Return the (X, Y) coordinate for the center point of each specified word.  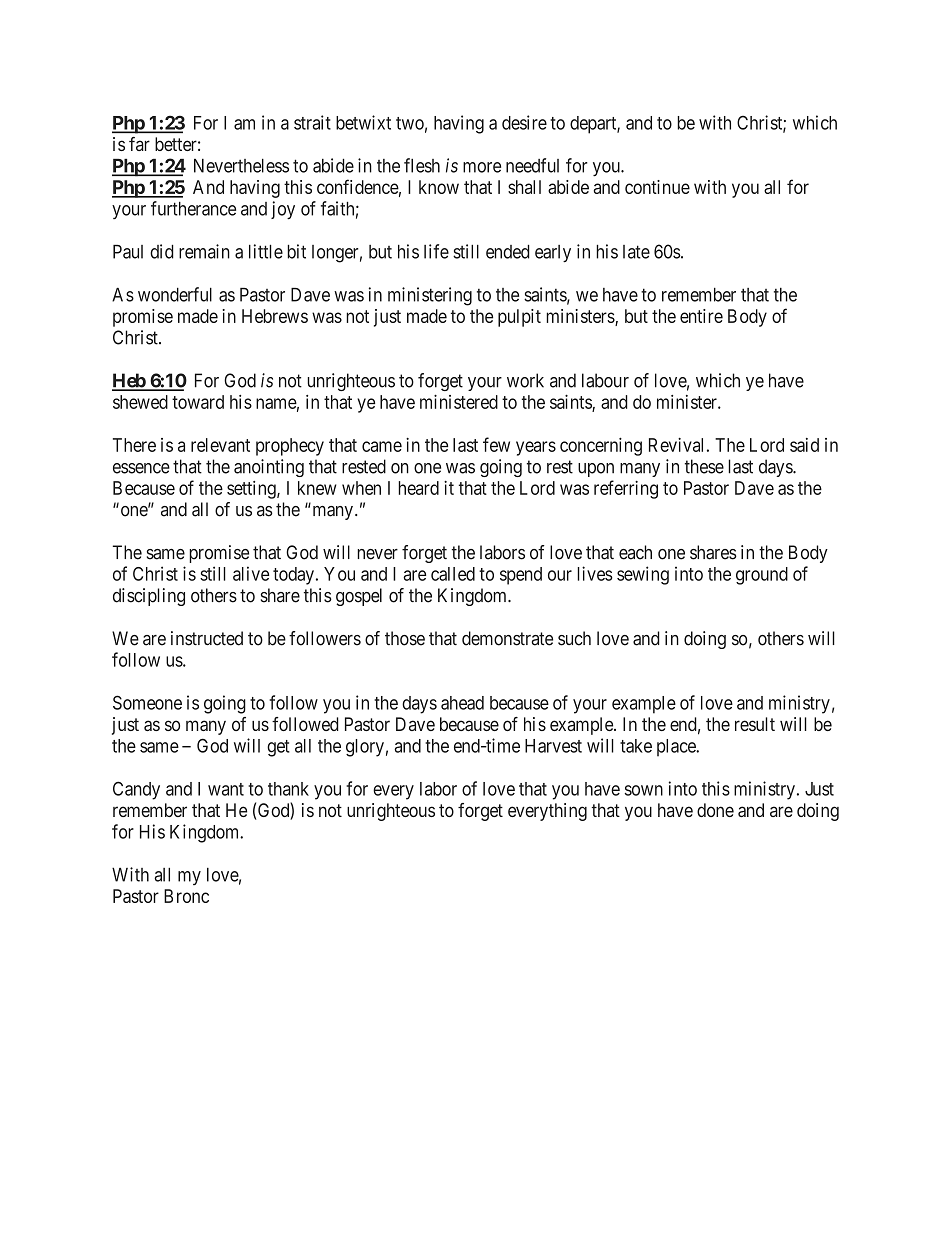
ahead (462, 703)
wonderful (175, 294)
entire (701, 316)
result (755, 724)
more (482, 167)
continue (657, 187)
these (704, 466)
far (139, 144)
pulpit (519, 318)
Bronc (186, 896)
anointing (269, 468)
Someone (147, 702)
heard (418, 488)
